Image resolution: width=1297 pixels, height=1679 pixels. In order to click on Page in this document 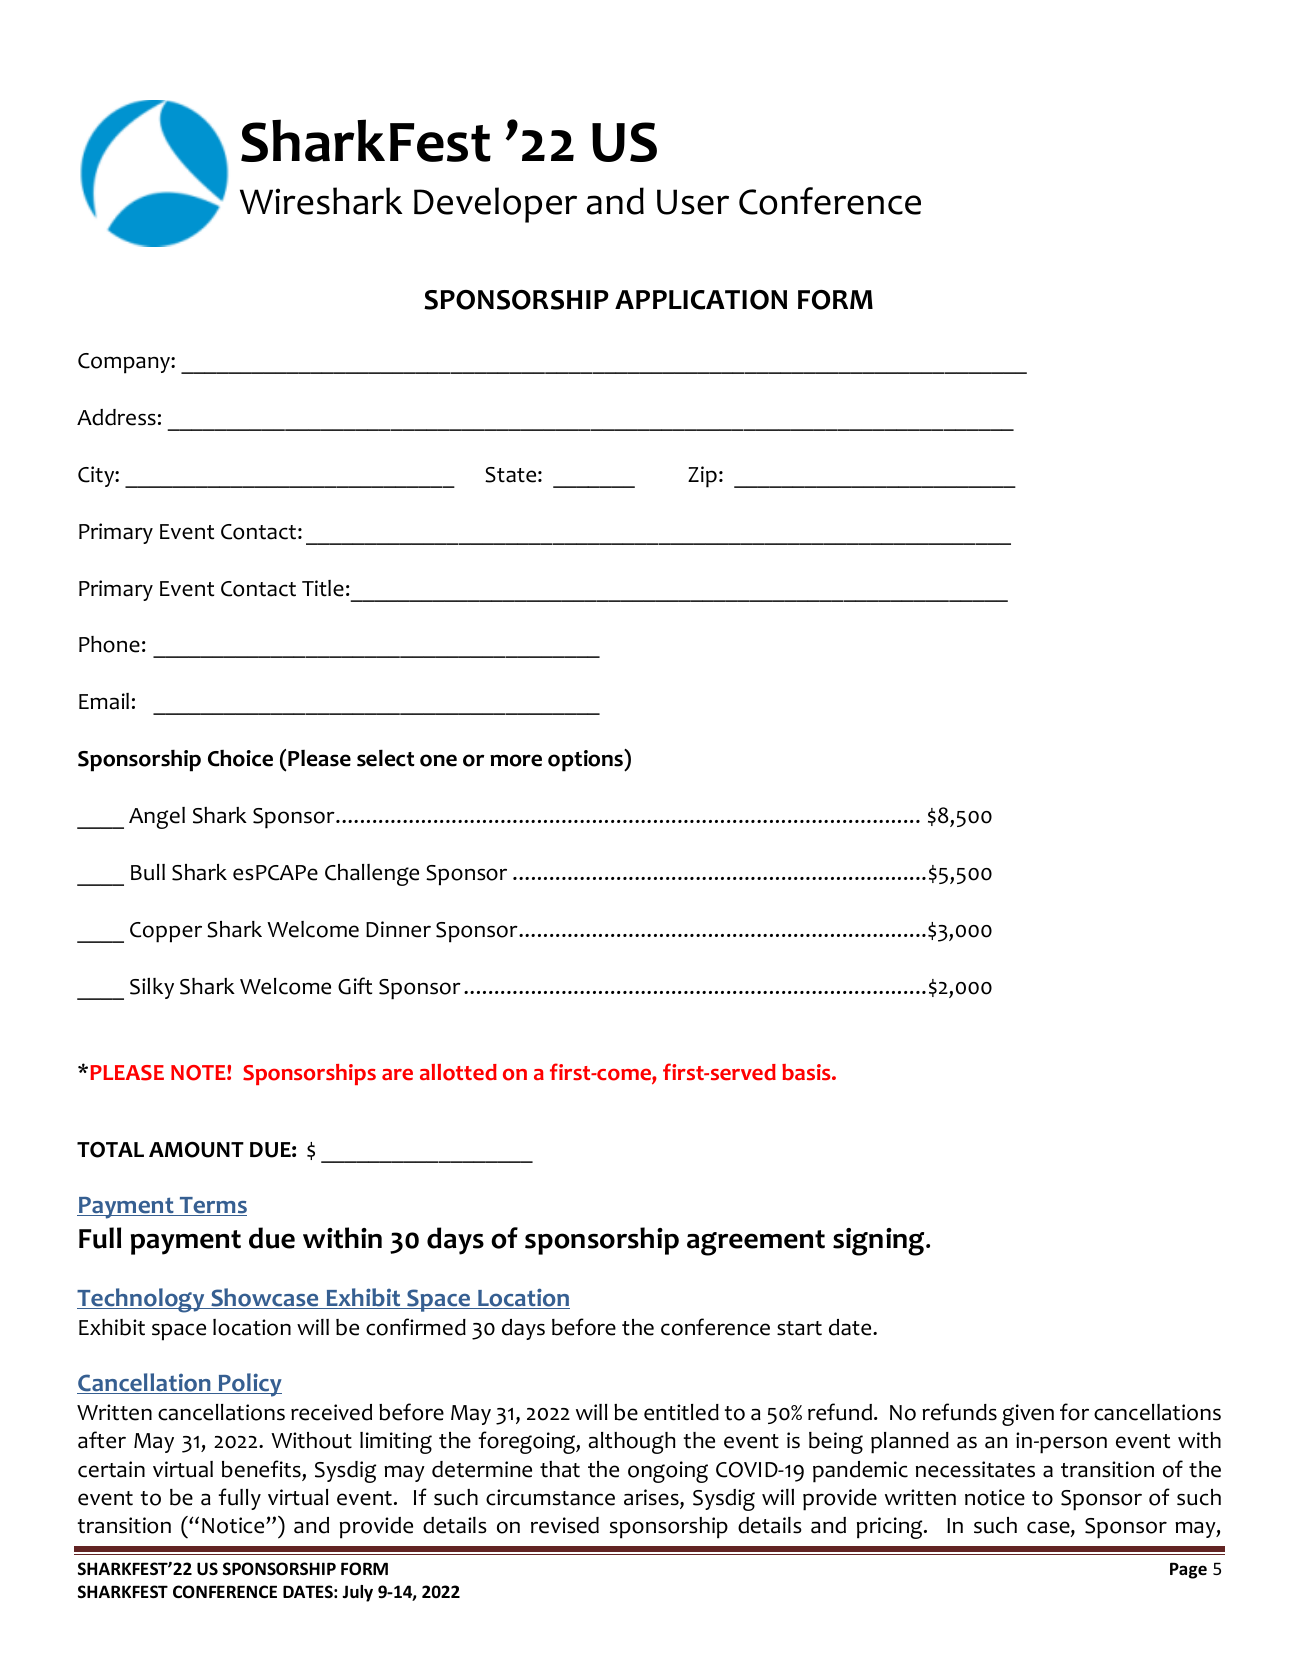, I will do `click(1188, 1570)`.
